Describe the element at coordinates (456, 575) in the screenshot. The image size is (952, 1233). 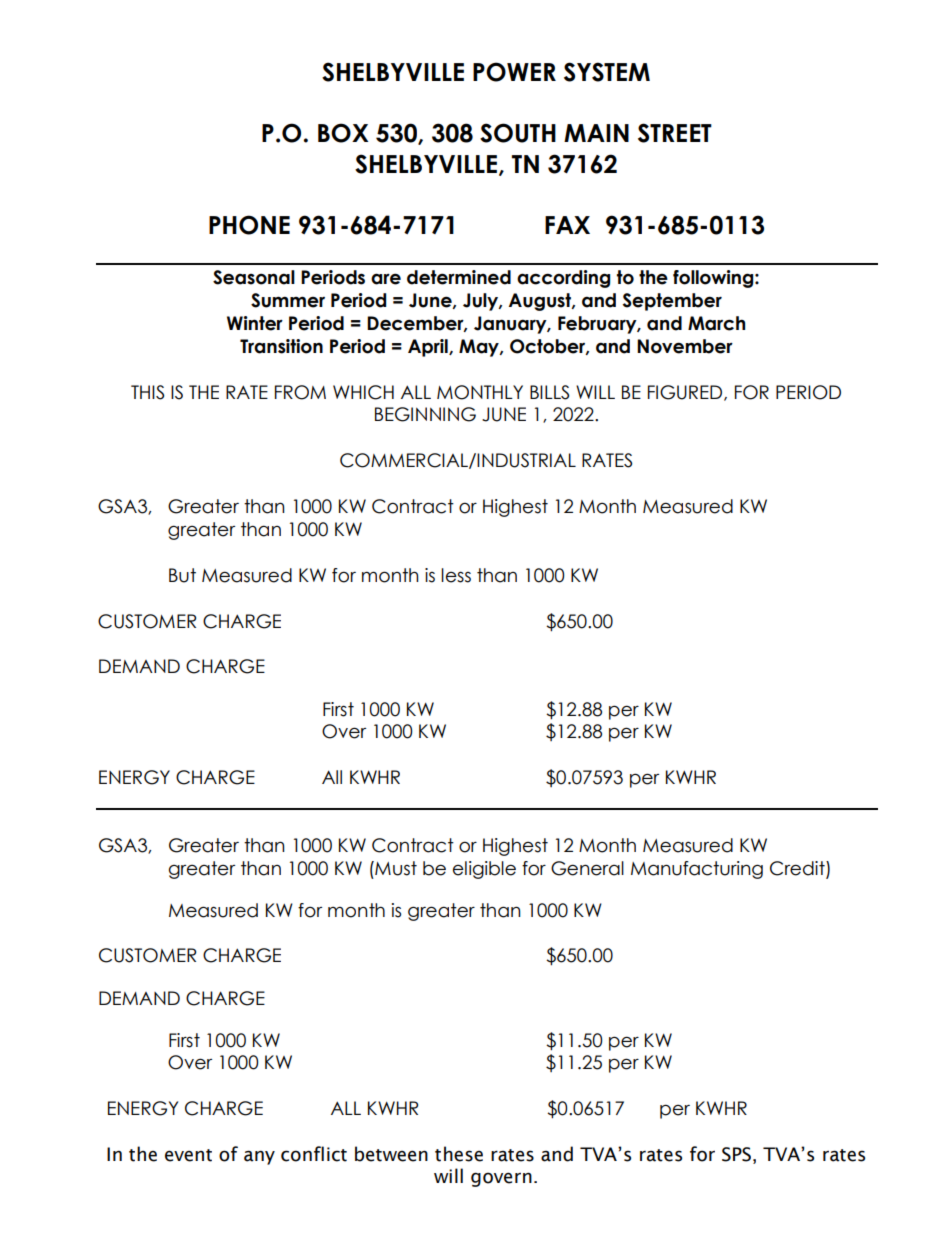
I see `less` at that location.
